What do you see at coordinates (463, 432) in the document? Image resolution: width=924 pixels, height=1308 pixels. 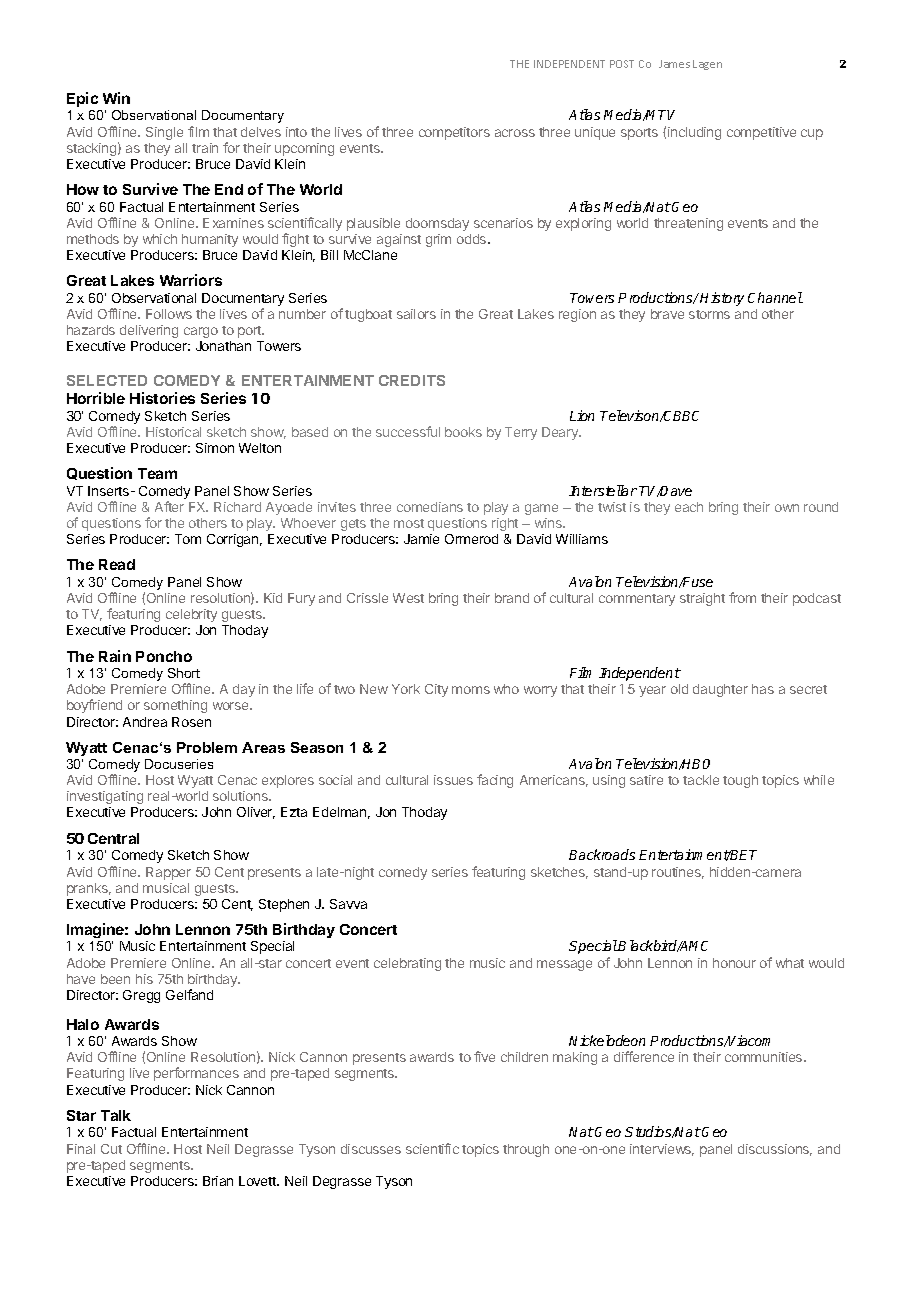 I see `books` at bounding box center [463, 432].
